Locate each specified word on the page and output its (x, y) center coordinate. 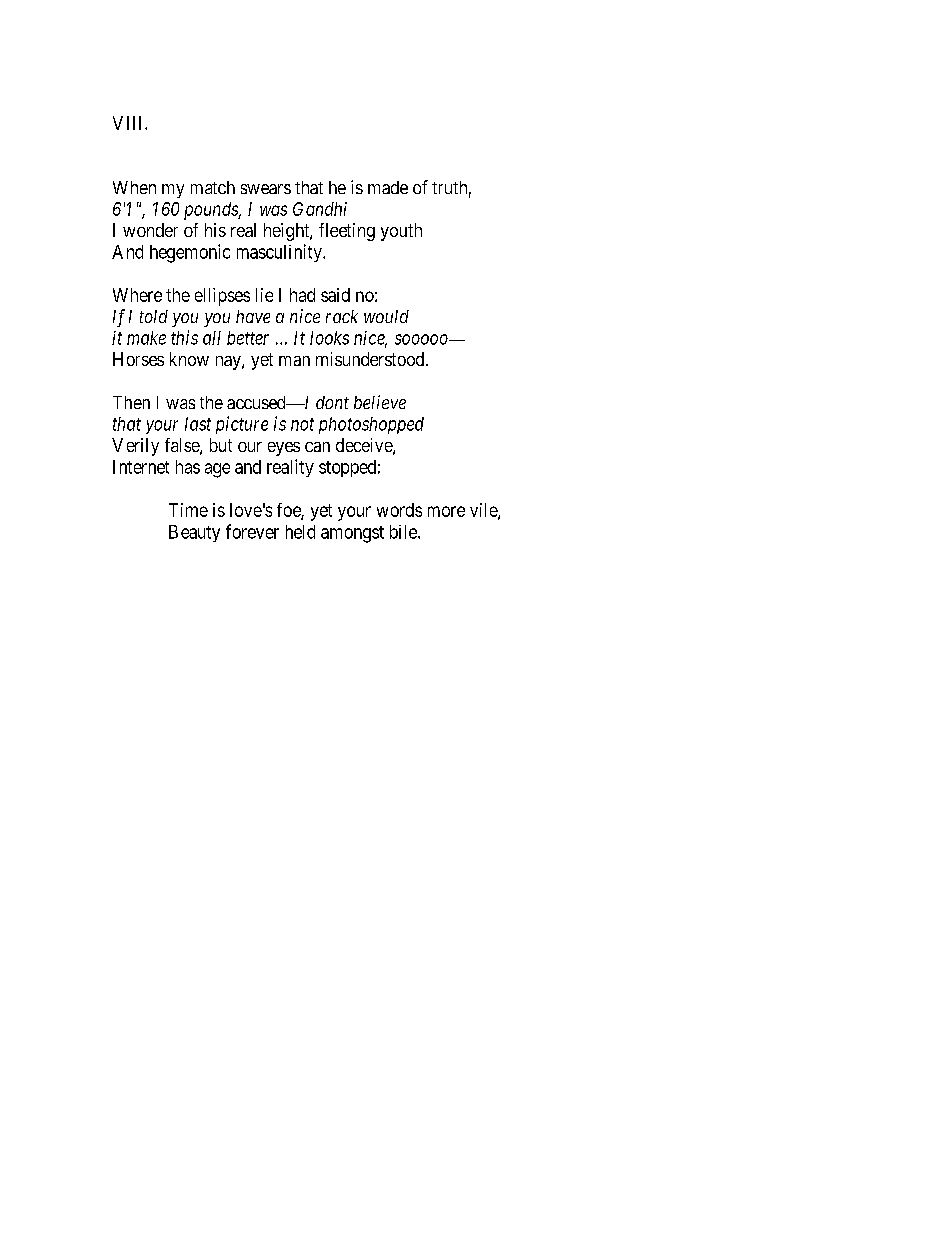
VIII (129, 123)
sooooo (422, 339)
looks (329, 338)
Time (188, 510)
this (184, 337)
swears (266, 189)
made (388, 187)
